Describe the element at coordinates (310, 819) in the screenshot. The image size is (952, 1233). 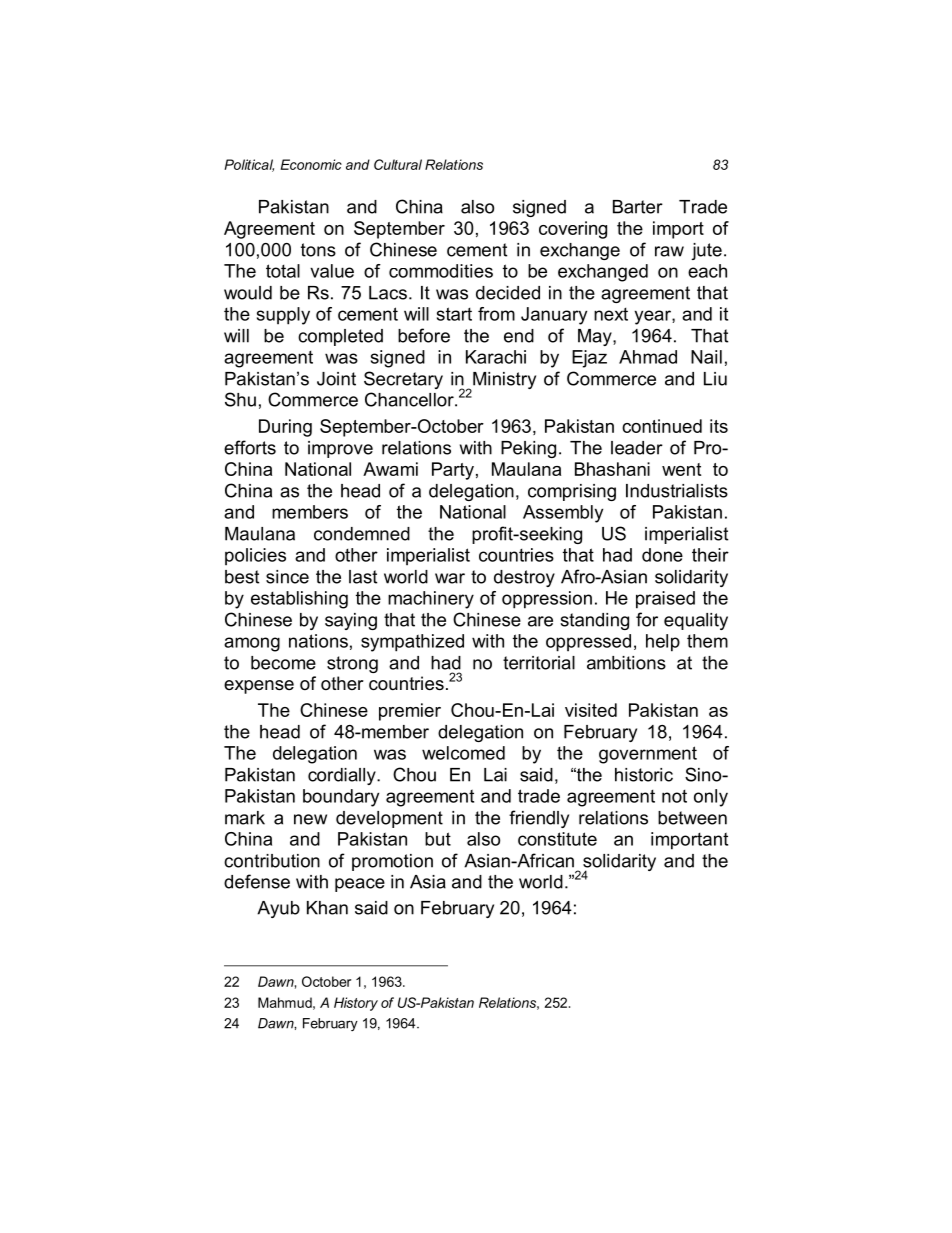
I see `new` at that location.
